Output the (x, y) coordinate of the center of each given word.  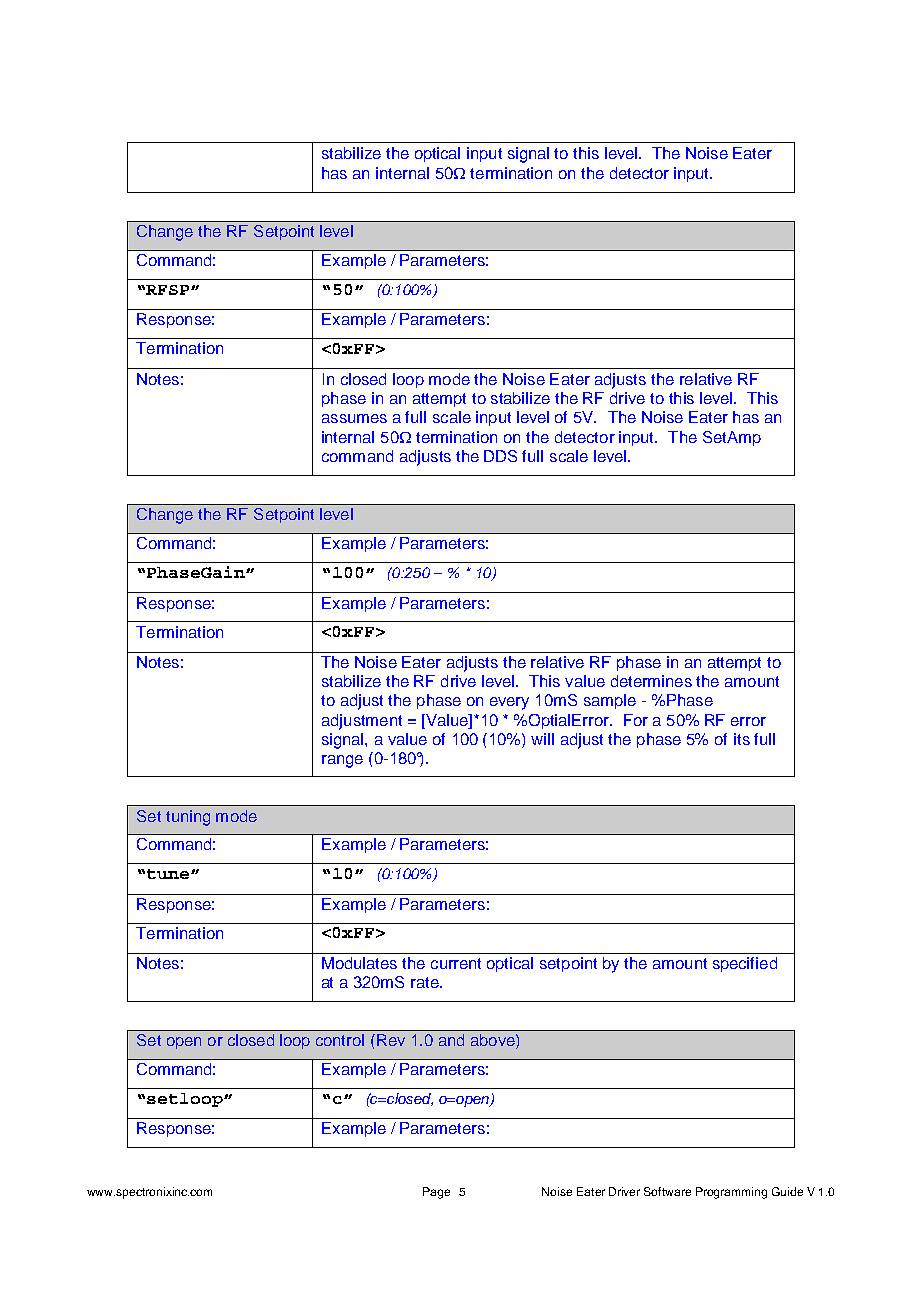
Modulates (359, 963)
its (742, 739)
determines (651, 681)
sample (610, 701)
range (342, 761)
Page (436, 1193)
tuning (188, 818)
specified (745, 964)
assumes (354, 418)
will (542, 739)
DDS (500, 456)
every (509, 703)
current (456, 963)
